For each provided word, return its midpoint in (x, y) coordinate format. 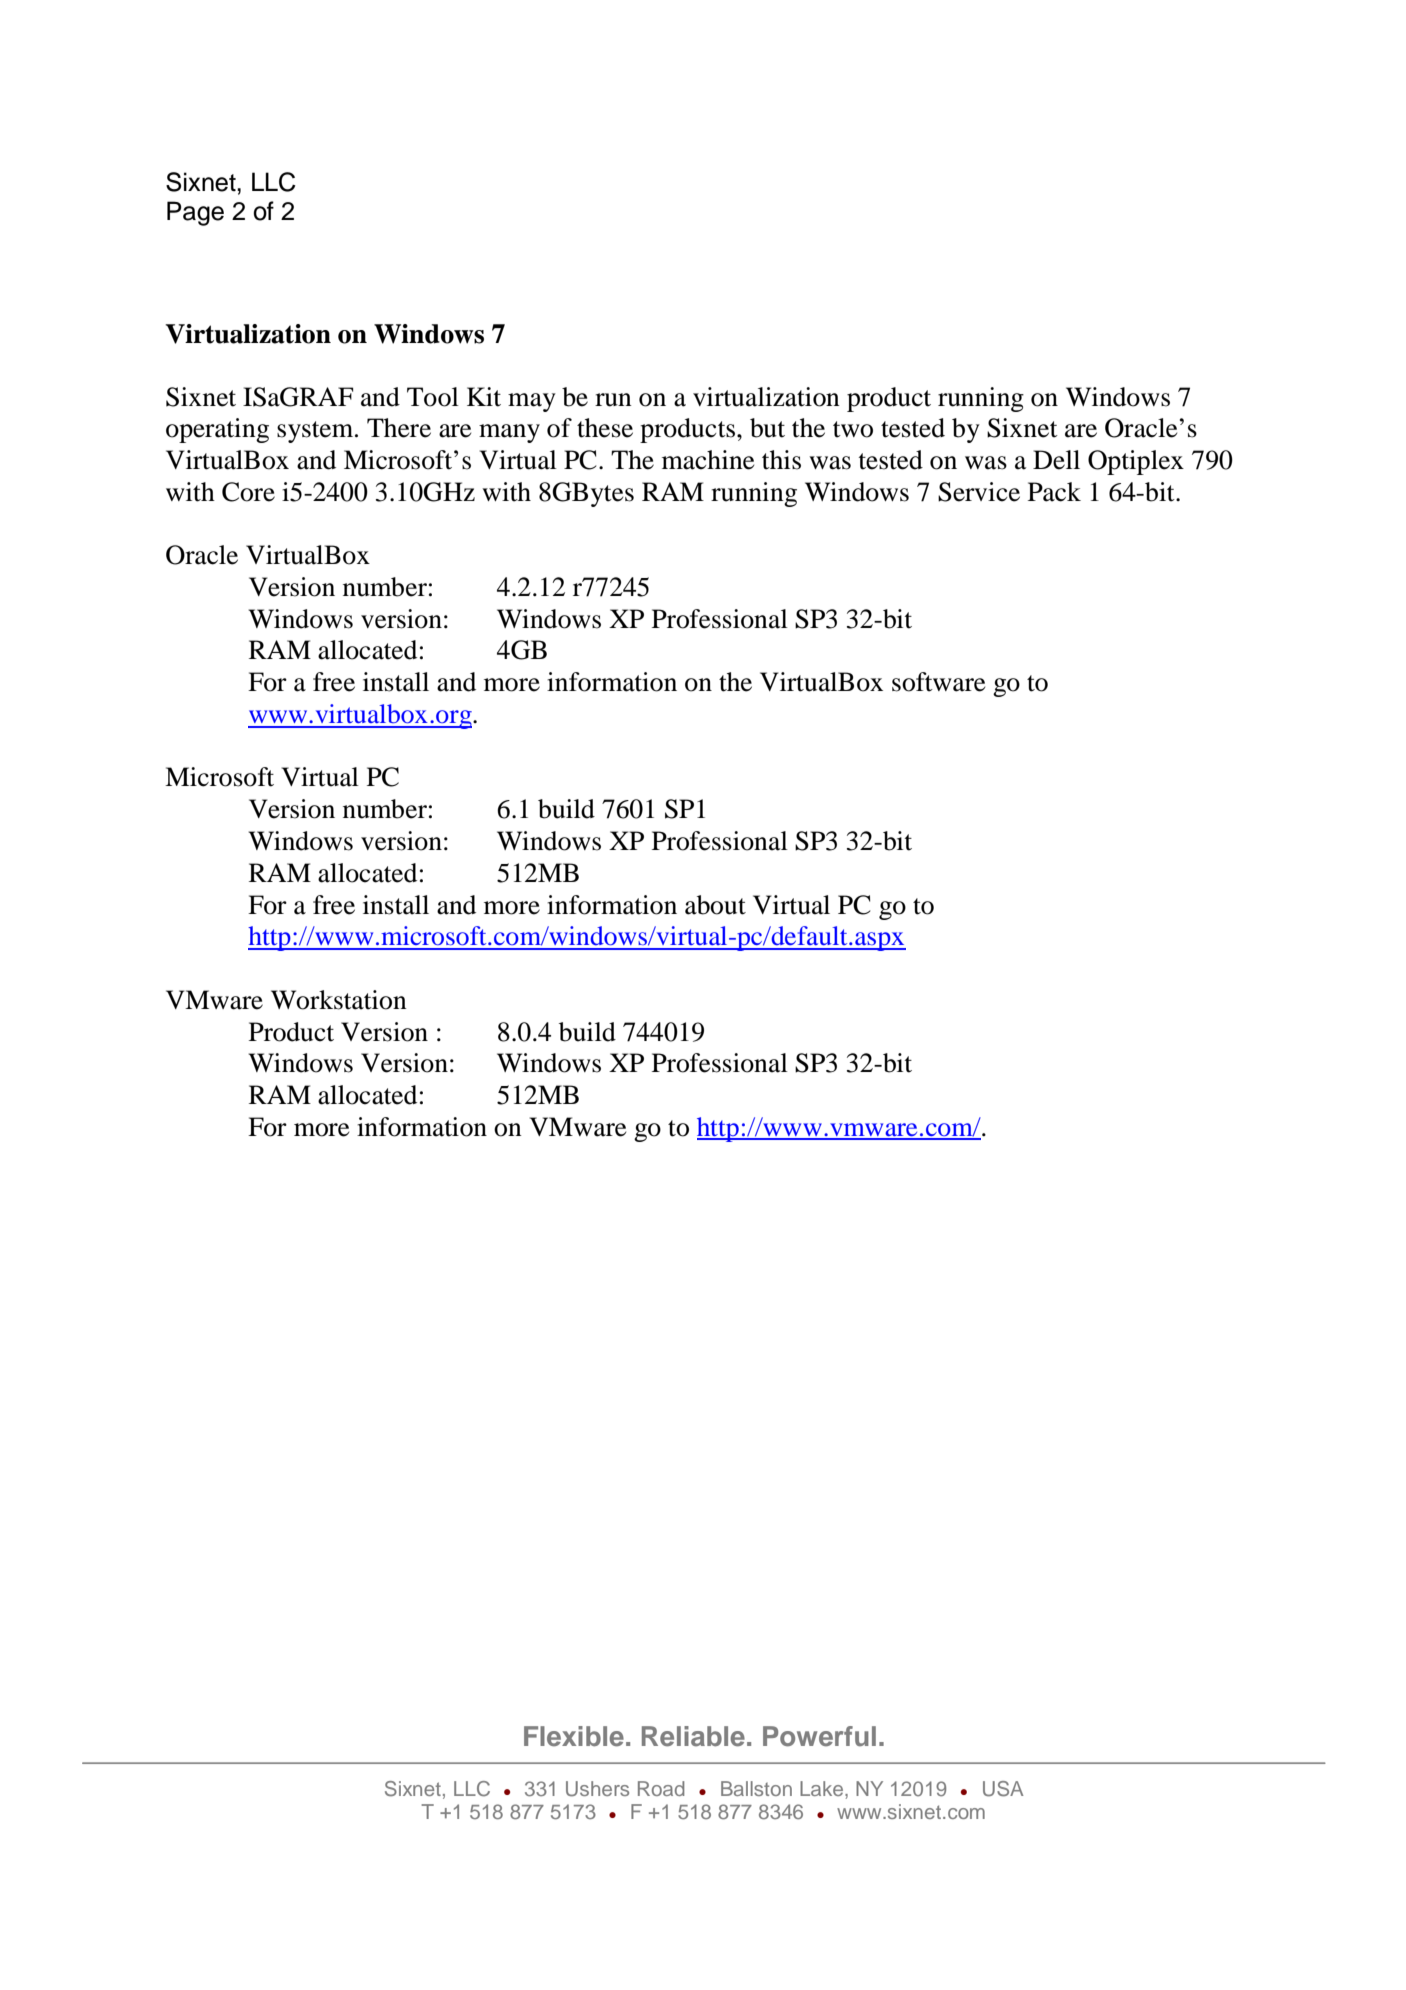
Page (195, 213)
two (853, 429)
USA (1003, 1789)
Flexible (574, 1736)
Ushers (597, 1789)
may (532, 402)
